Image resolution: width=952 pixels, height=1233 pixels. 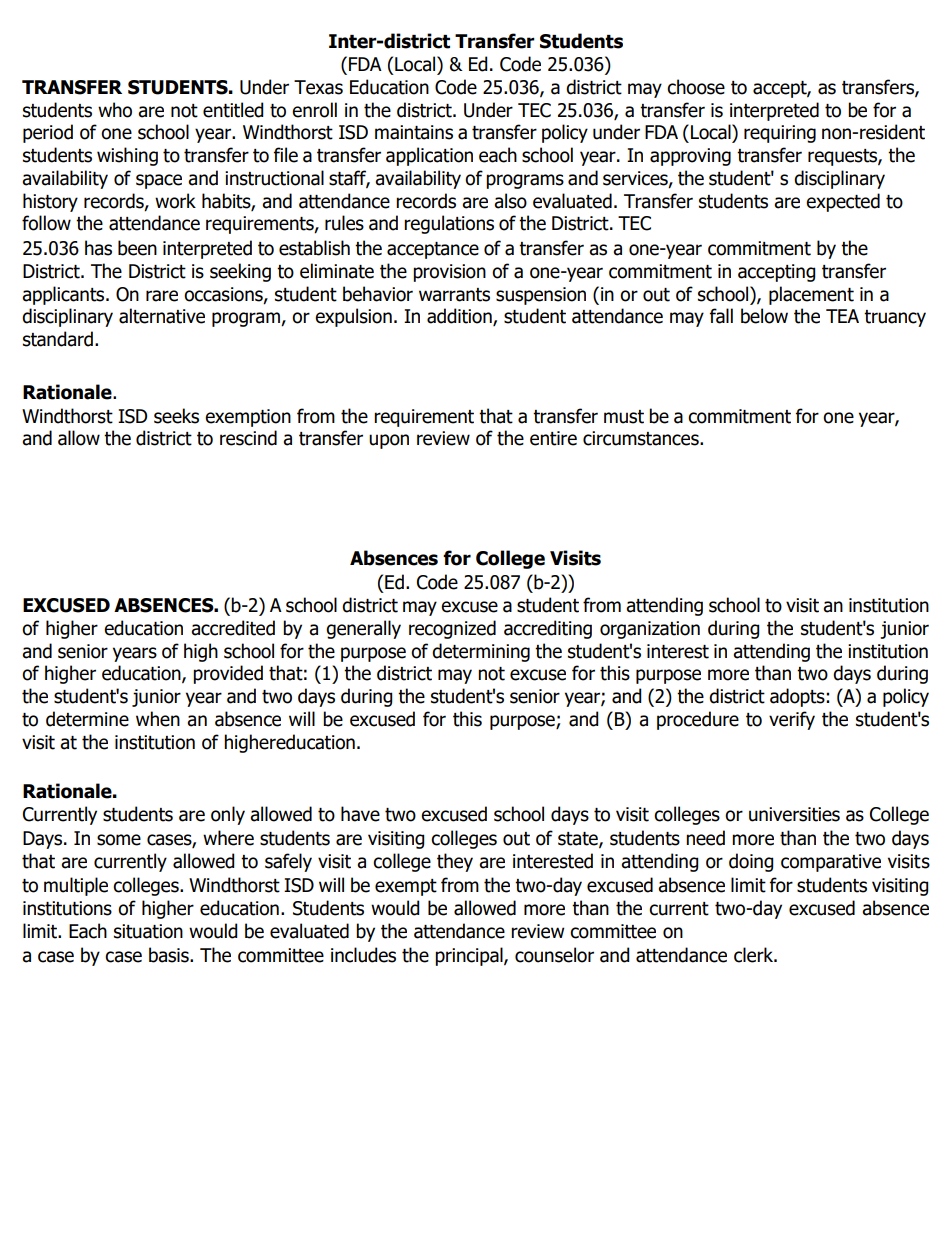 What do you see at coordinates (792, 720) in the screenshot?
I see `verify` at bounding box center [792, 720].
